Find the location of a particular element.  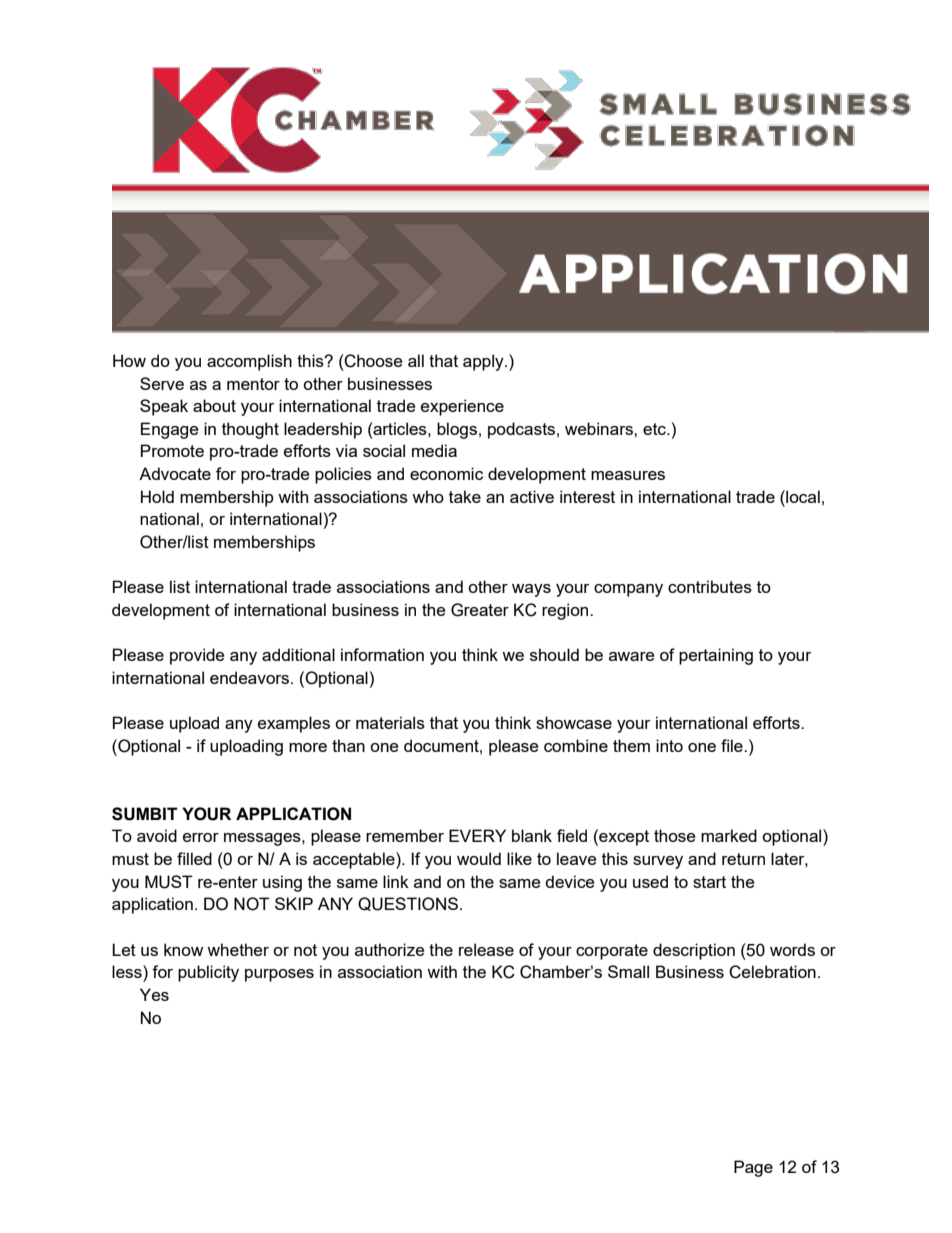

Page is located at coordinates (753, 1168).
